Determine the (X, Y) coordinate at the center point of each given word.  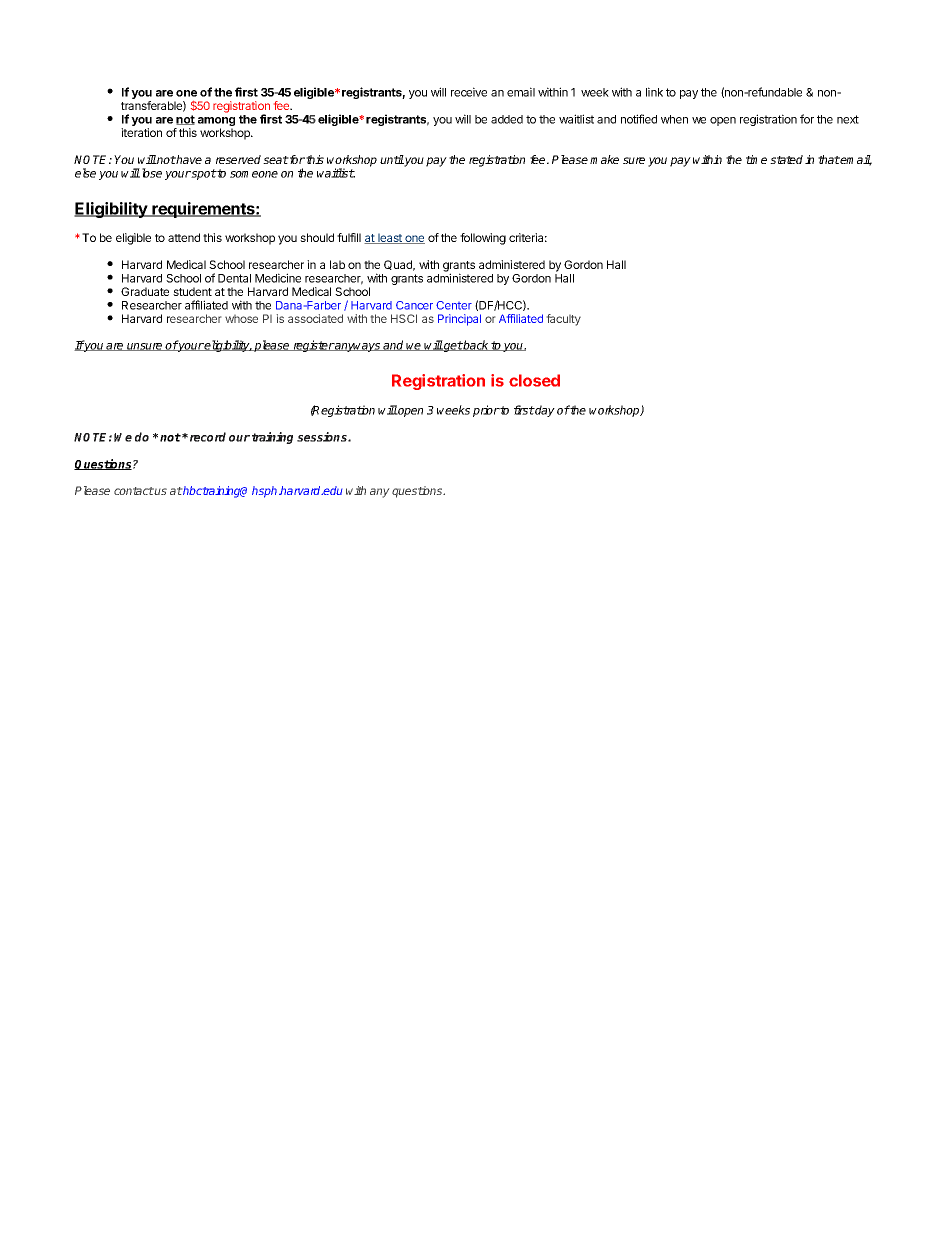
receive (469, 92)
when (674, 119)
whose (241, 319)
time (756, 159)
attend (184, 237)
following (483, 239)
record (208, 437)
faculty (564, 320)
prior (486, 411)
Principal (459, 320)
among (216, 123)
